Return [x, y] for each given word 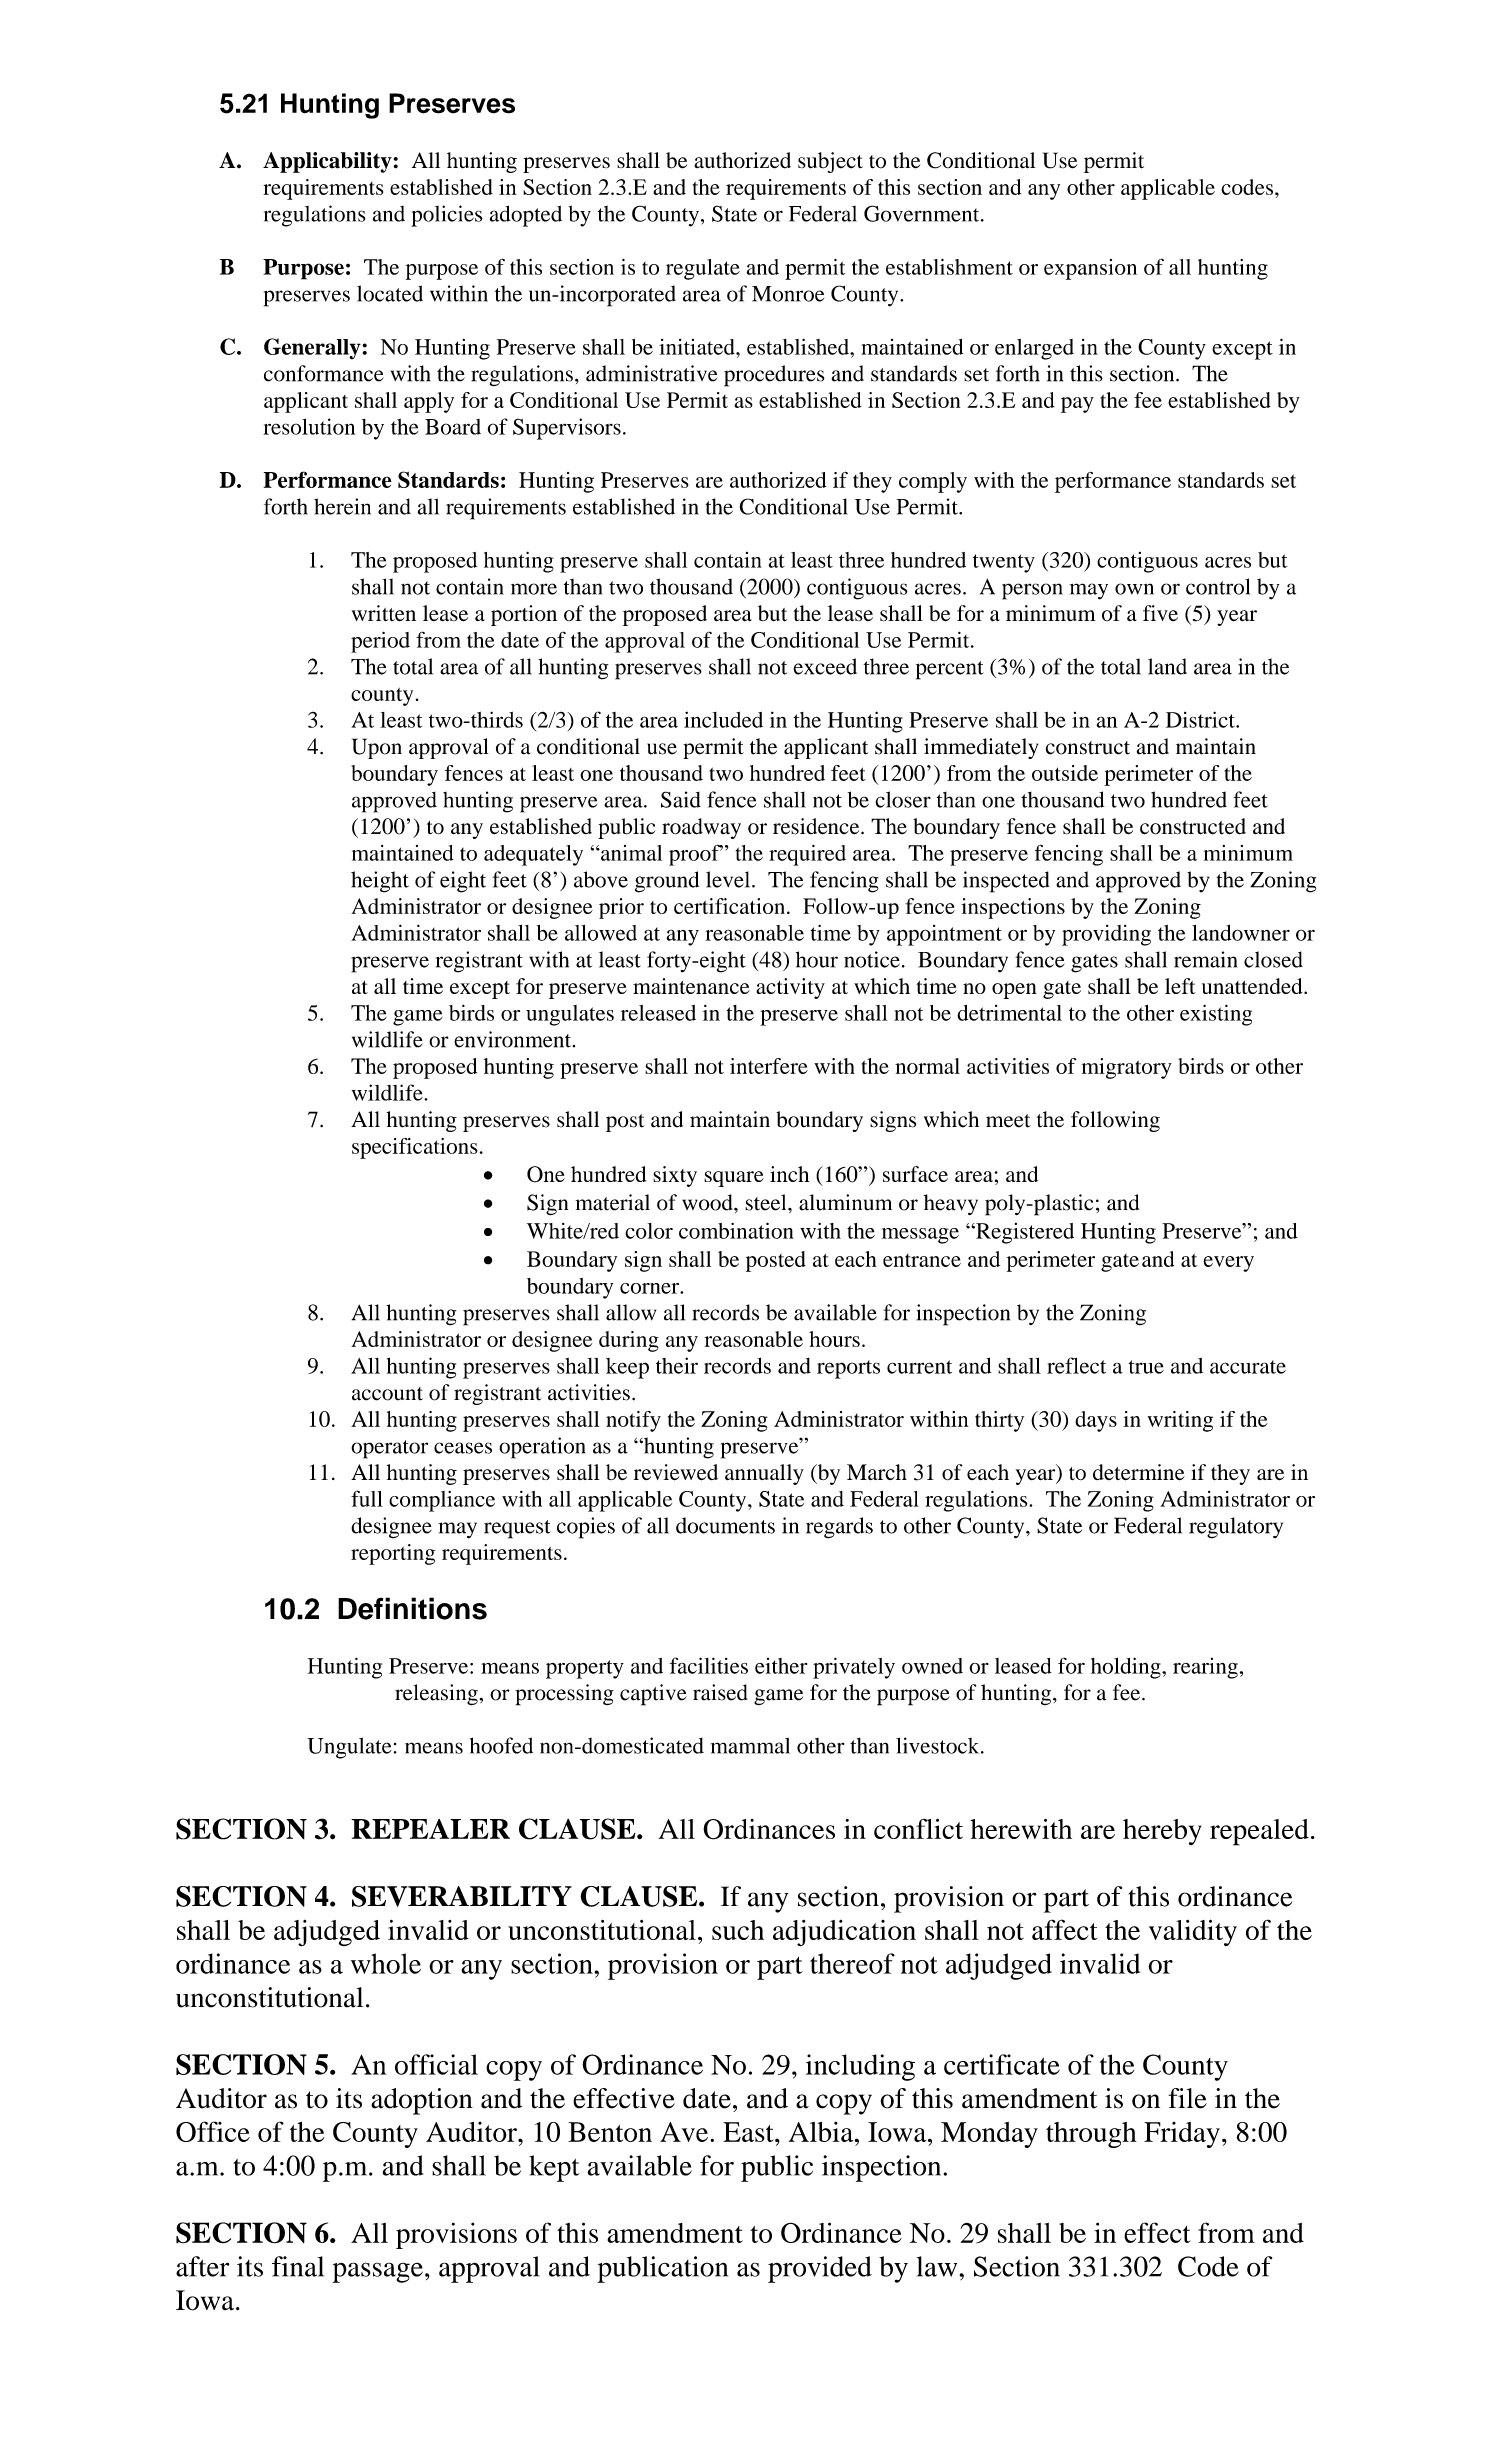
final [298, 2266]
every [1228, 1264]
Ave [685, 2132]
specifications [415, 1148]
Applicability [328, 162]
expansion [1090, 269]
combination [736, 1230]
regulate [703, 269]
